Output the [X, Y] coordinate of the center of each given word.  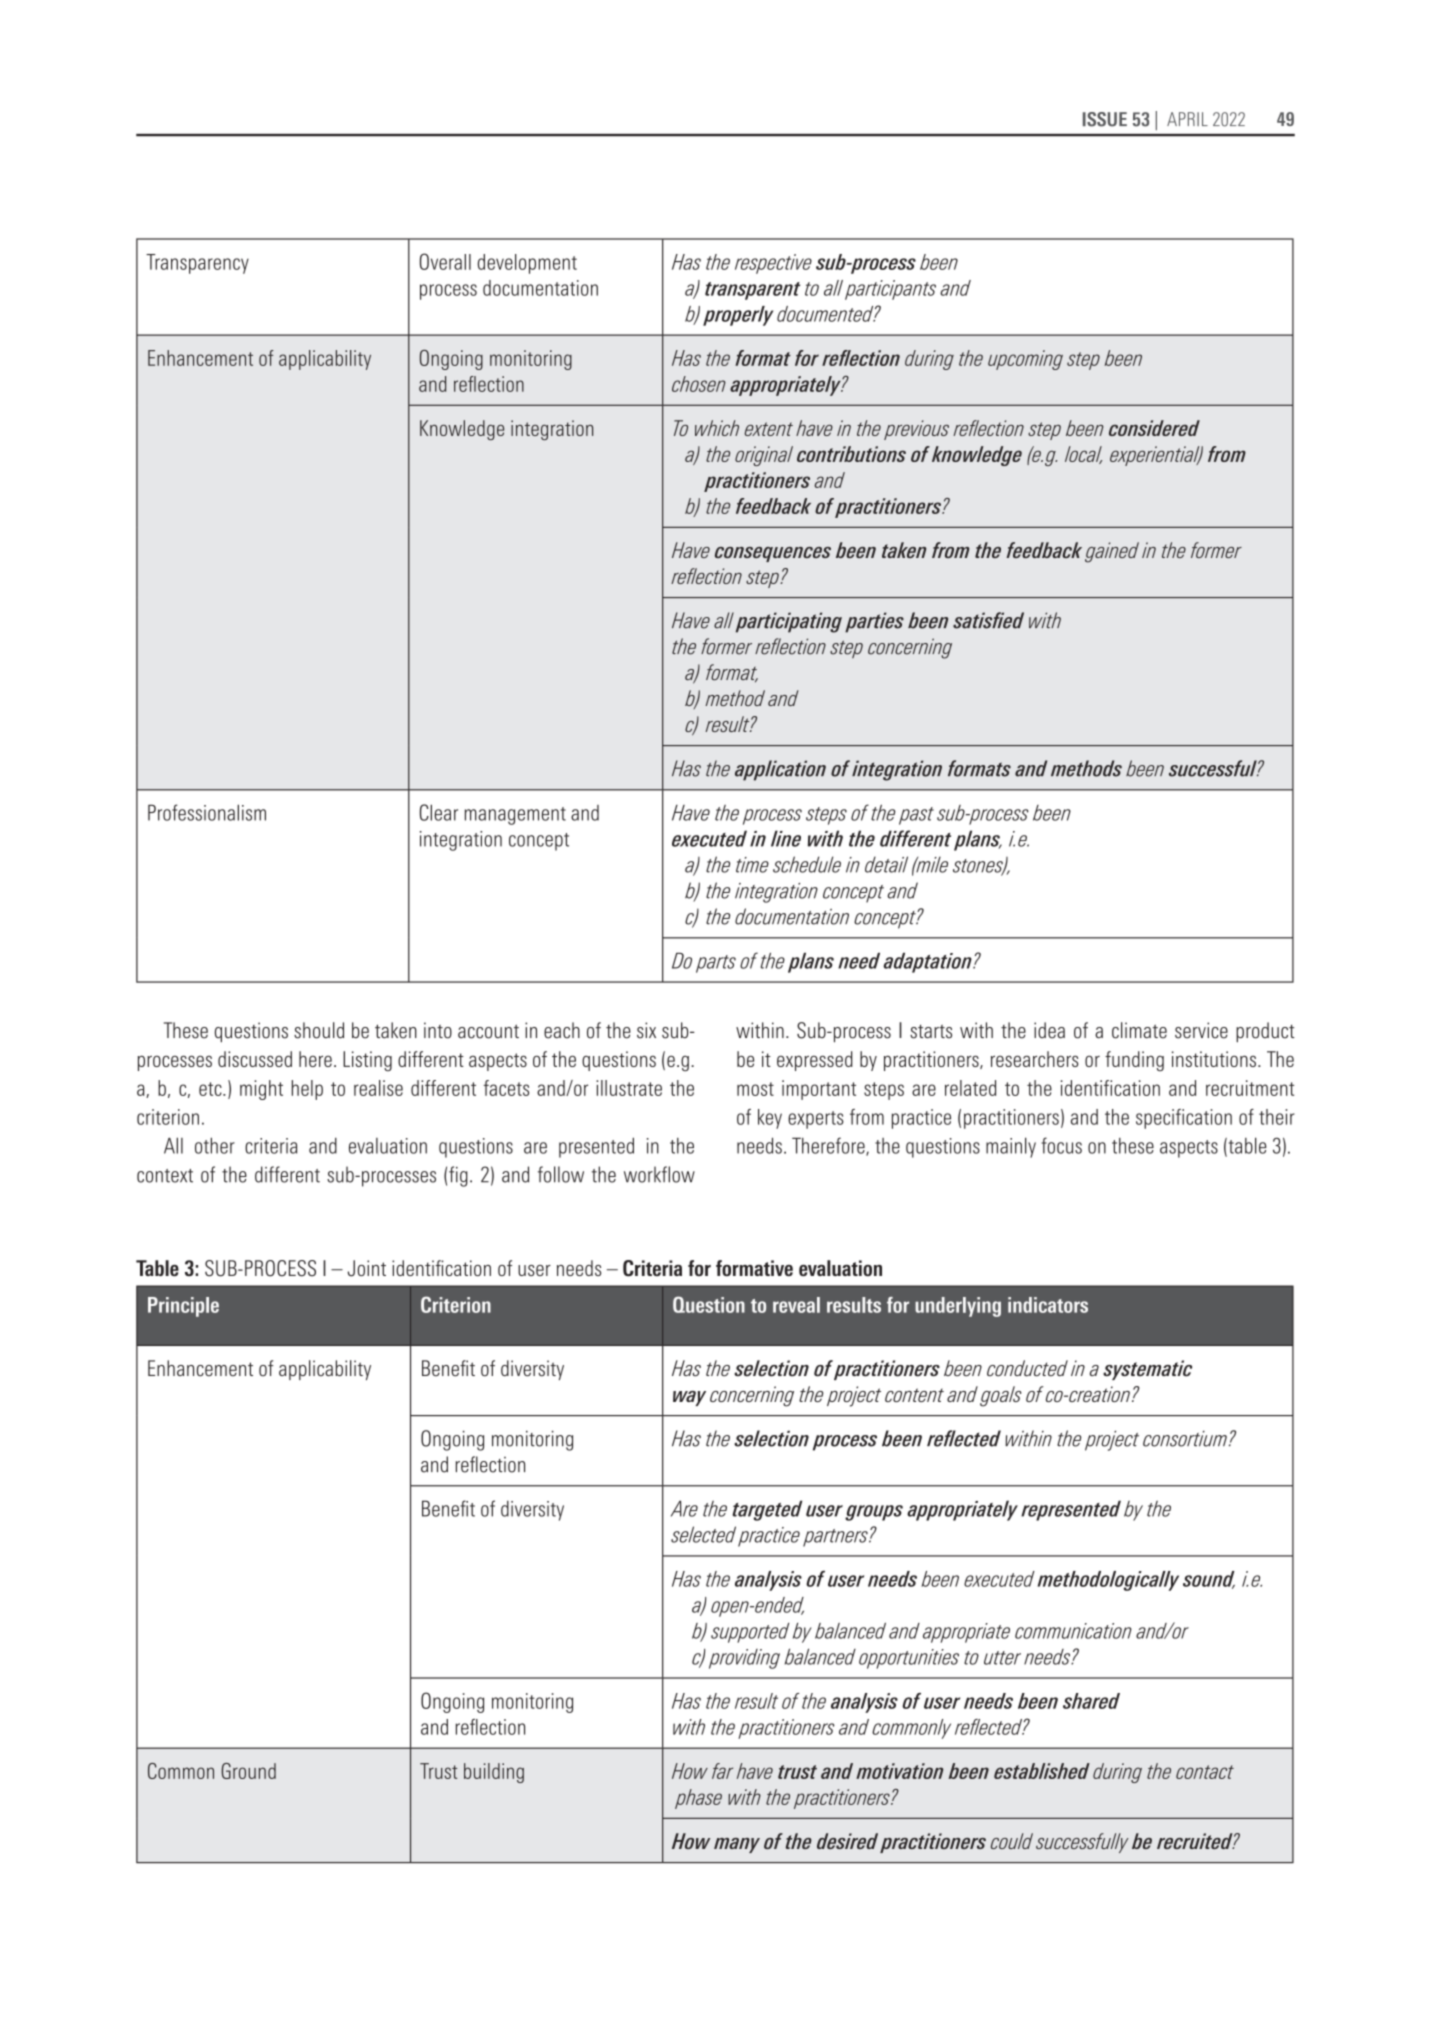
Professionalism [207, 812]
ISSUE [1105, 119]
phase [698, 1799]
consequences [773, 554]
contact [1205, 1772]
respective [773, 264]
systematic [1147, 1370]
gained [1112, 552]
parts [716, 964]
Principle [183, 1307]
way [689, 1398]
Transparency [197, 264]
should [319, 1030]
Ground [248, 1771]
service [1201, 1030]
